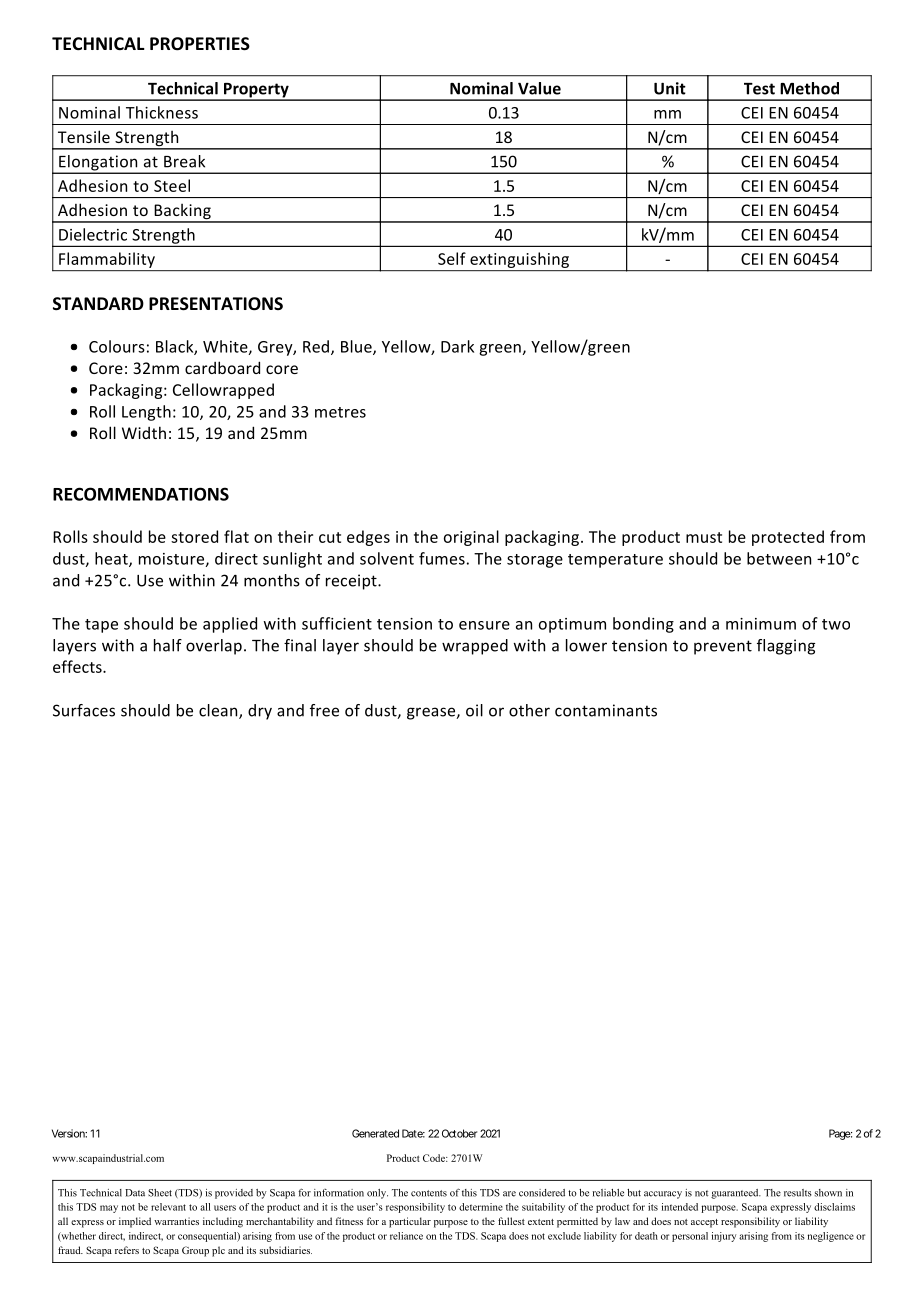 This screenshot has width=924, height=1308. What do you see at coordinates (840, 1134) in the screenshot?
I see `Page` at bounding box center [840, 1134].
